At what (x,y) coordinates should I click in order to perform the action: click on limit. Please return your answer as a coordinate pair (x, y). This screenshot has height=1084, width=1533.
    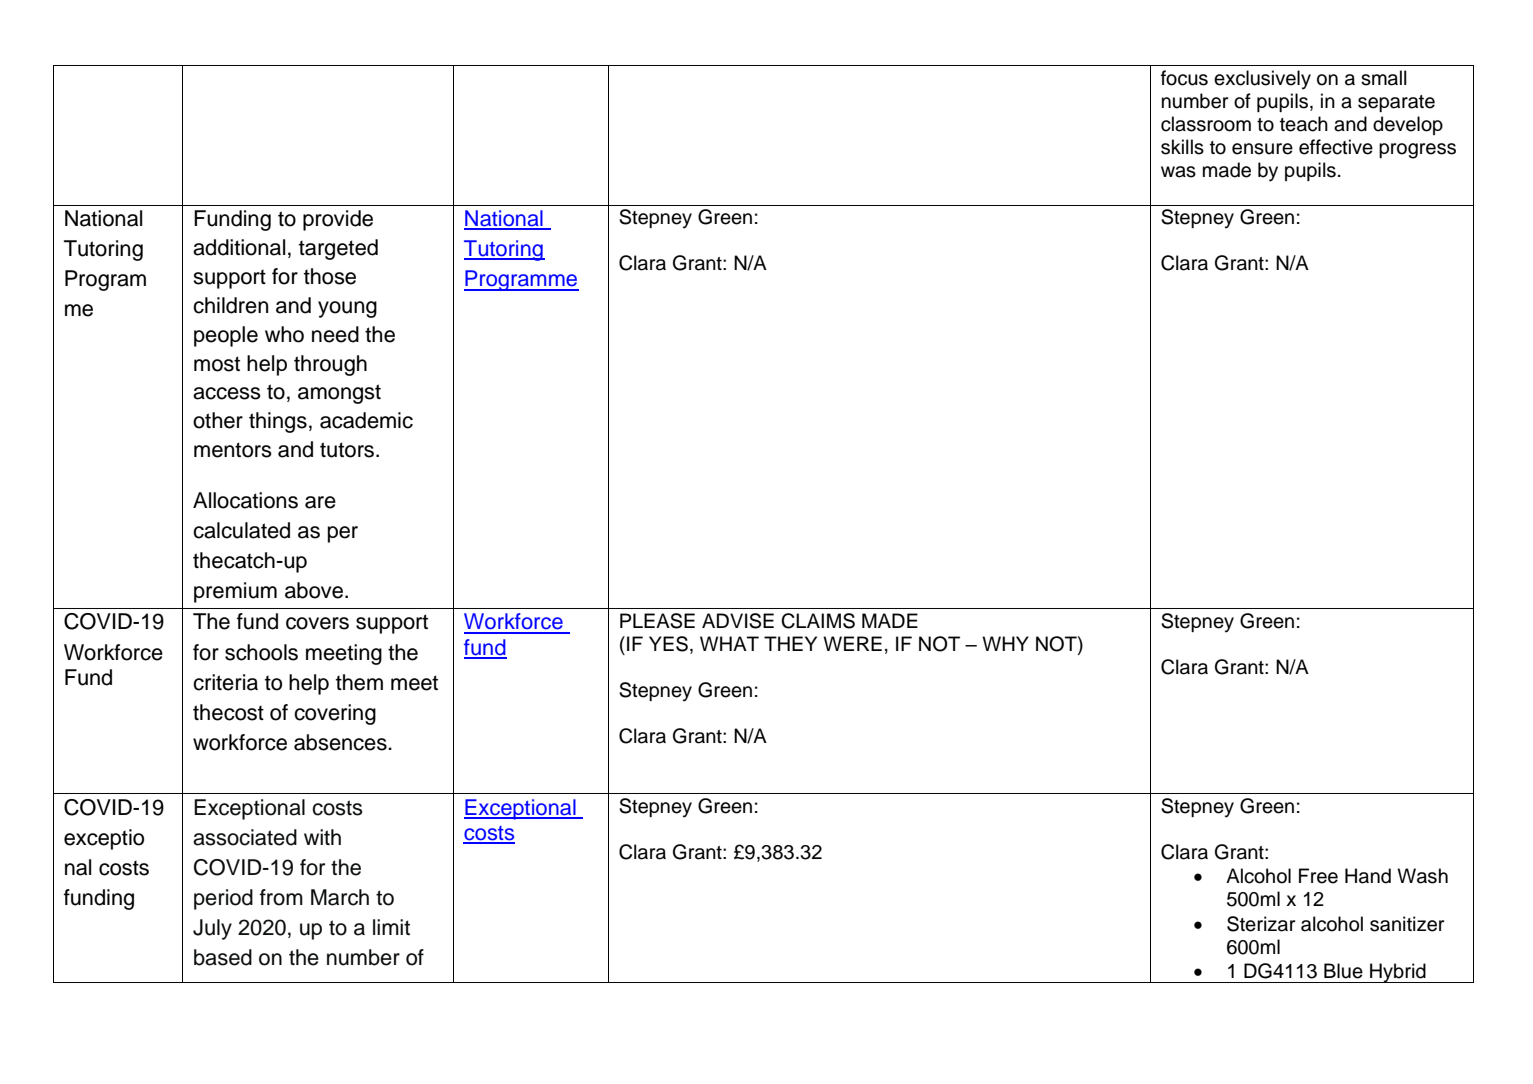
    Looking at the image, I should click on (391, 927).
